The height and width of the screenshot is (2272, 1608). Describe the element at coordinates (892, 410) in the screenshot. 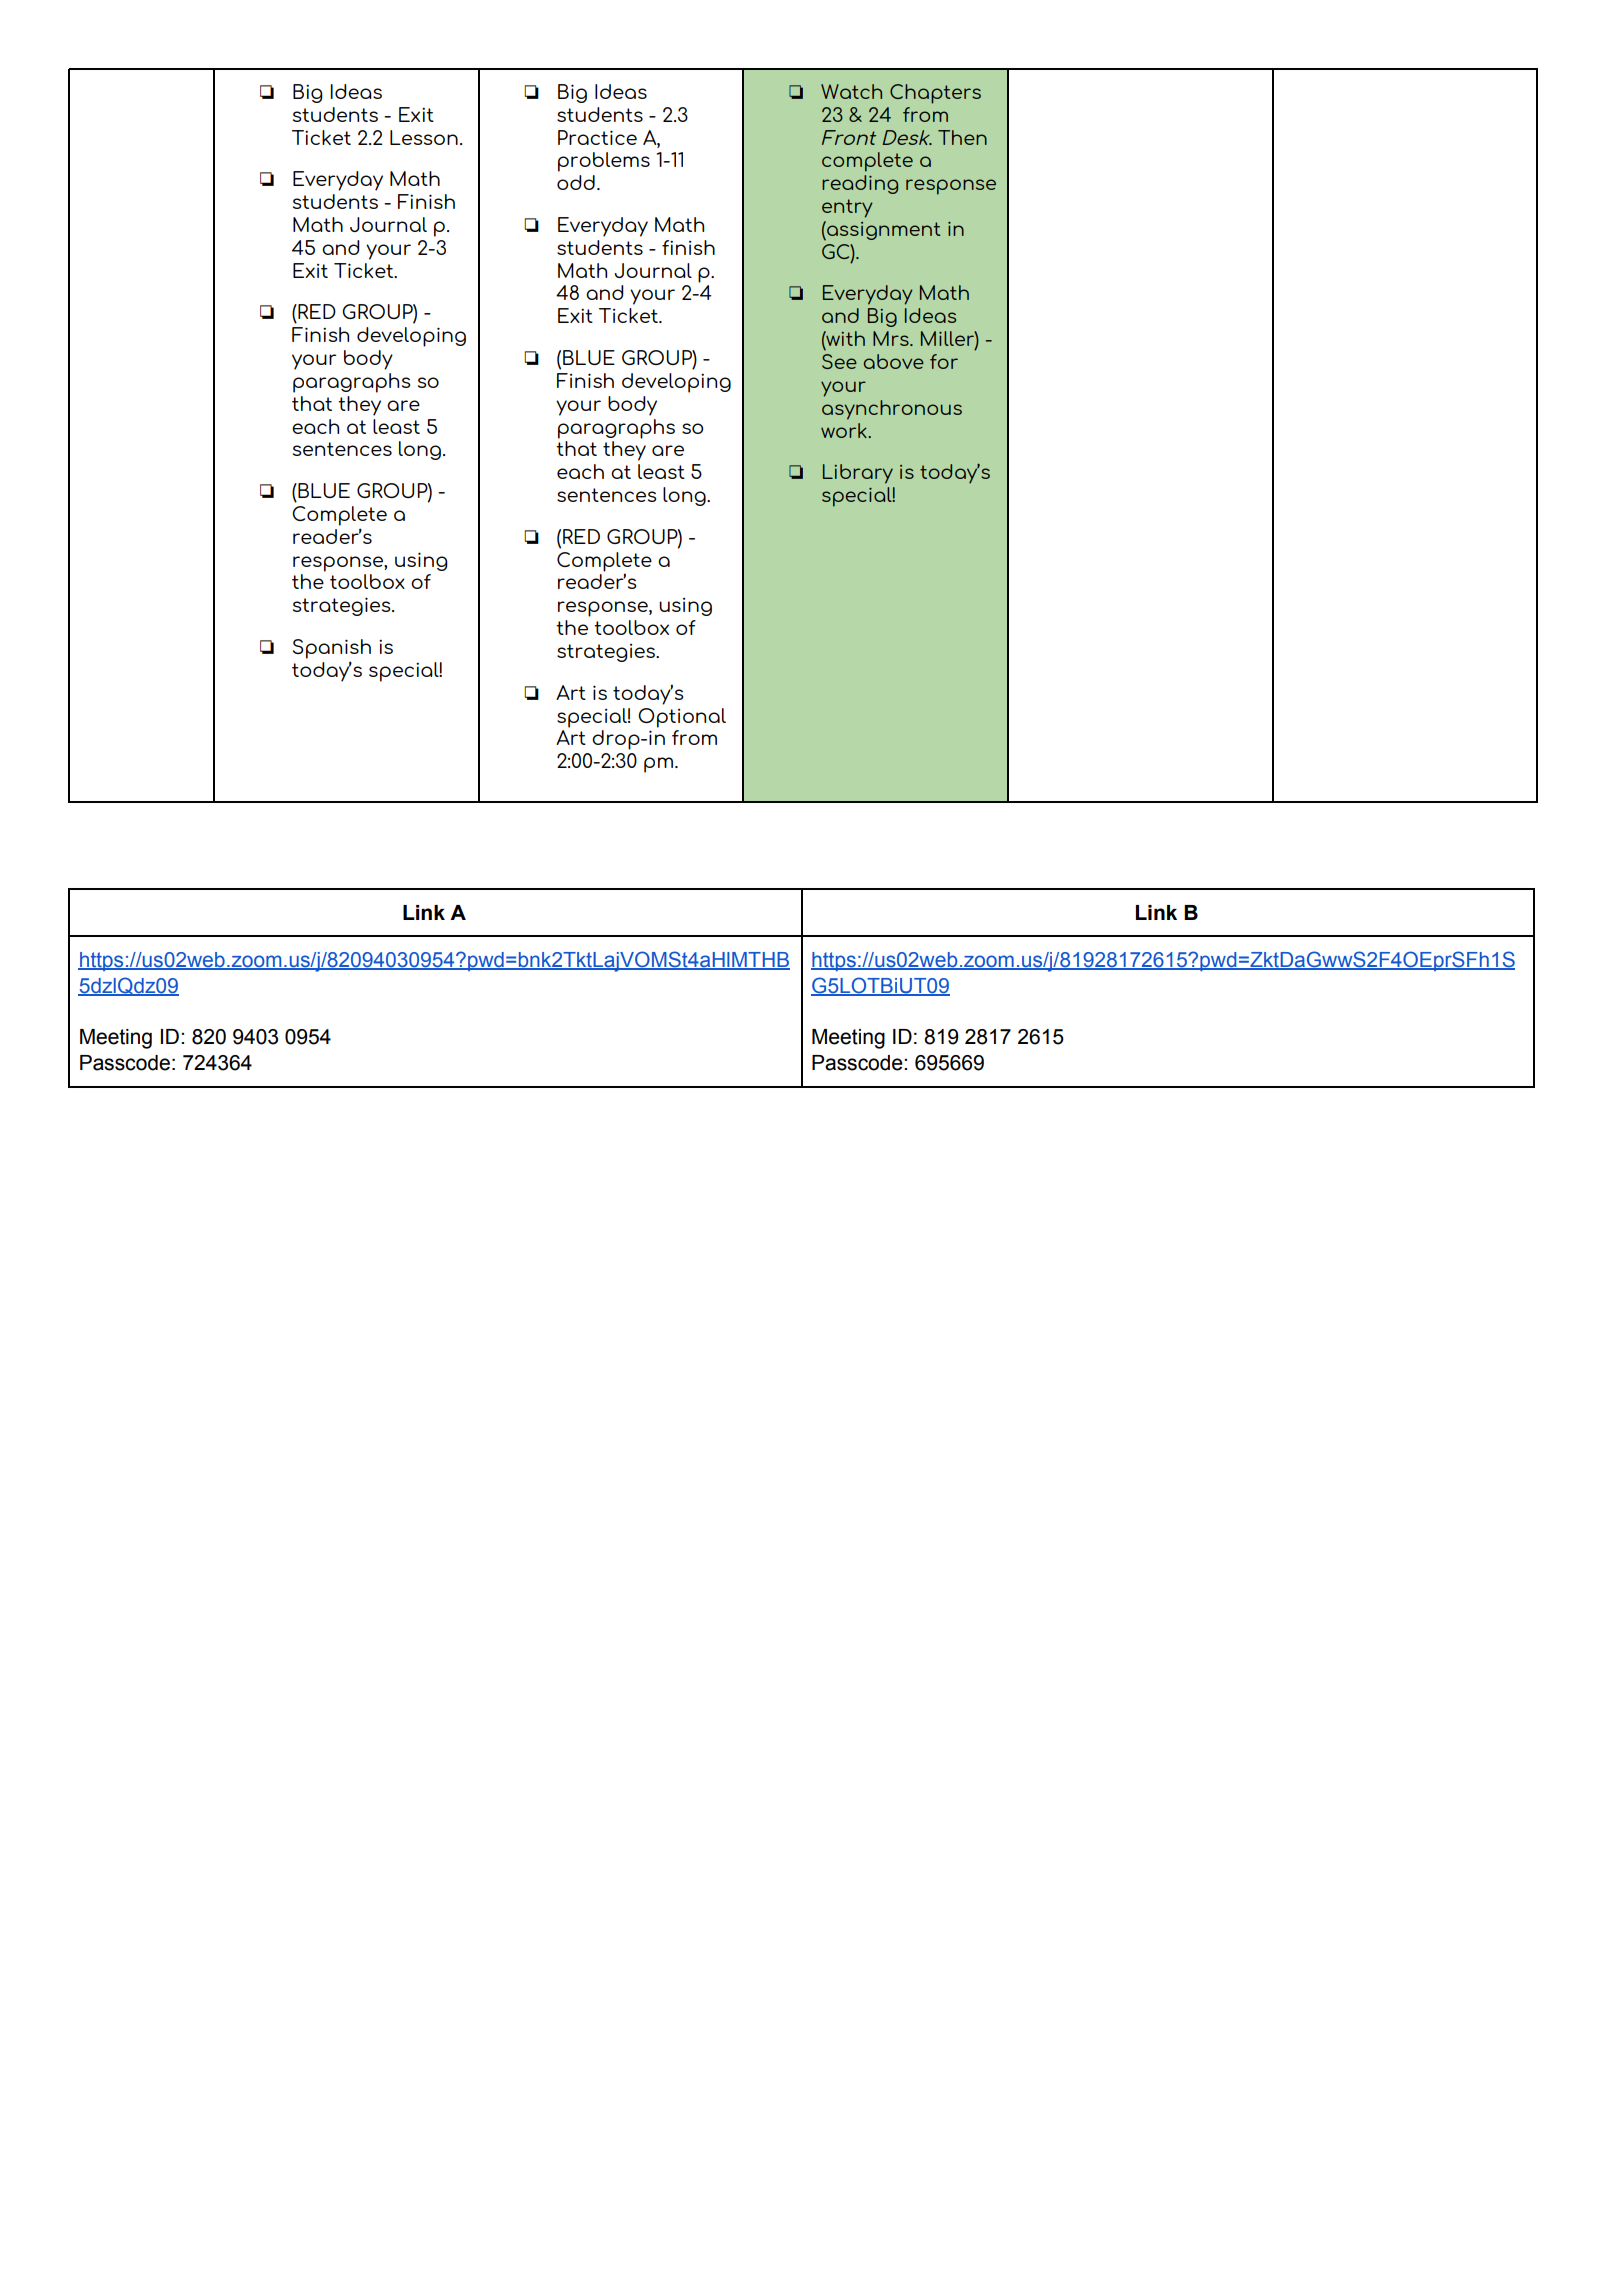

I see `asynchronous` at that location.
